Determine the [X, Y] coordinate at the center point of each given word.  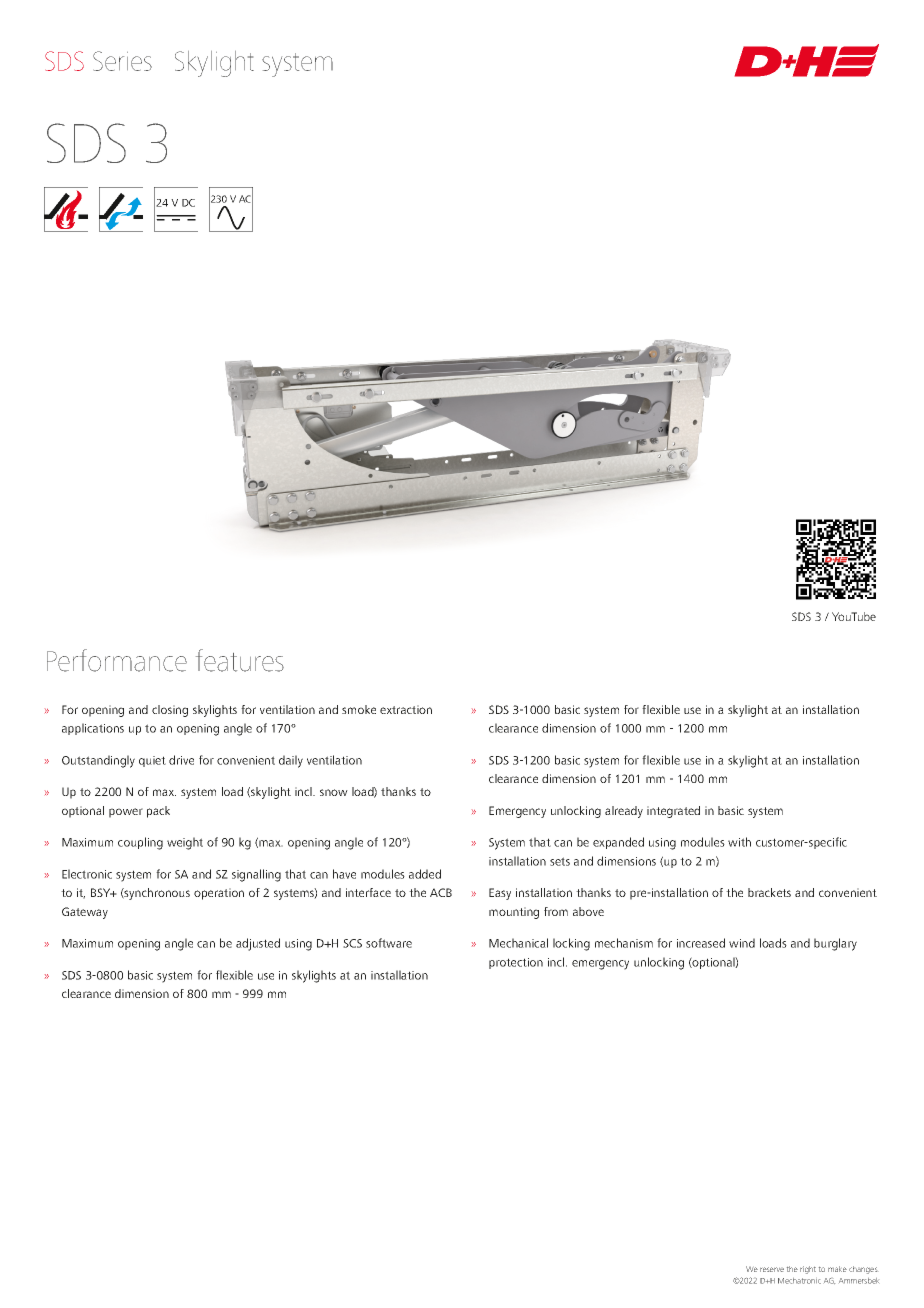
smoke [359, 709]
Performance [117, 660]
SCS [352, 943]
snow [334, 792]
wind [742, 943]
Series [122, 61]
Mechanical [518, 943]
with [739, 842]
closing [170, 711]
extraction [406, 709]
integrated [673, 812]
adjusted [258, 944]
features [240, 660]
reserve [772, 1269]
